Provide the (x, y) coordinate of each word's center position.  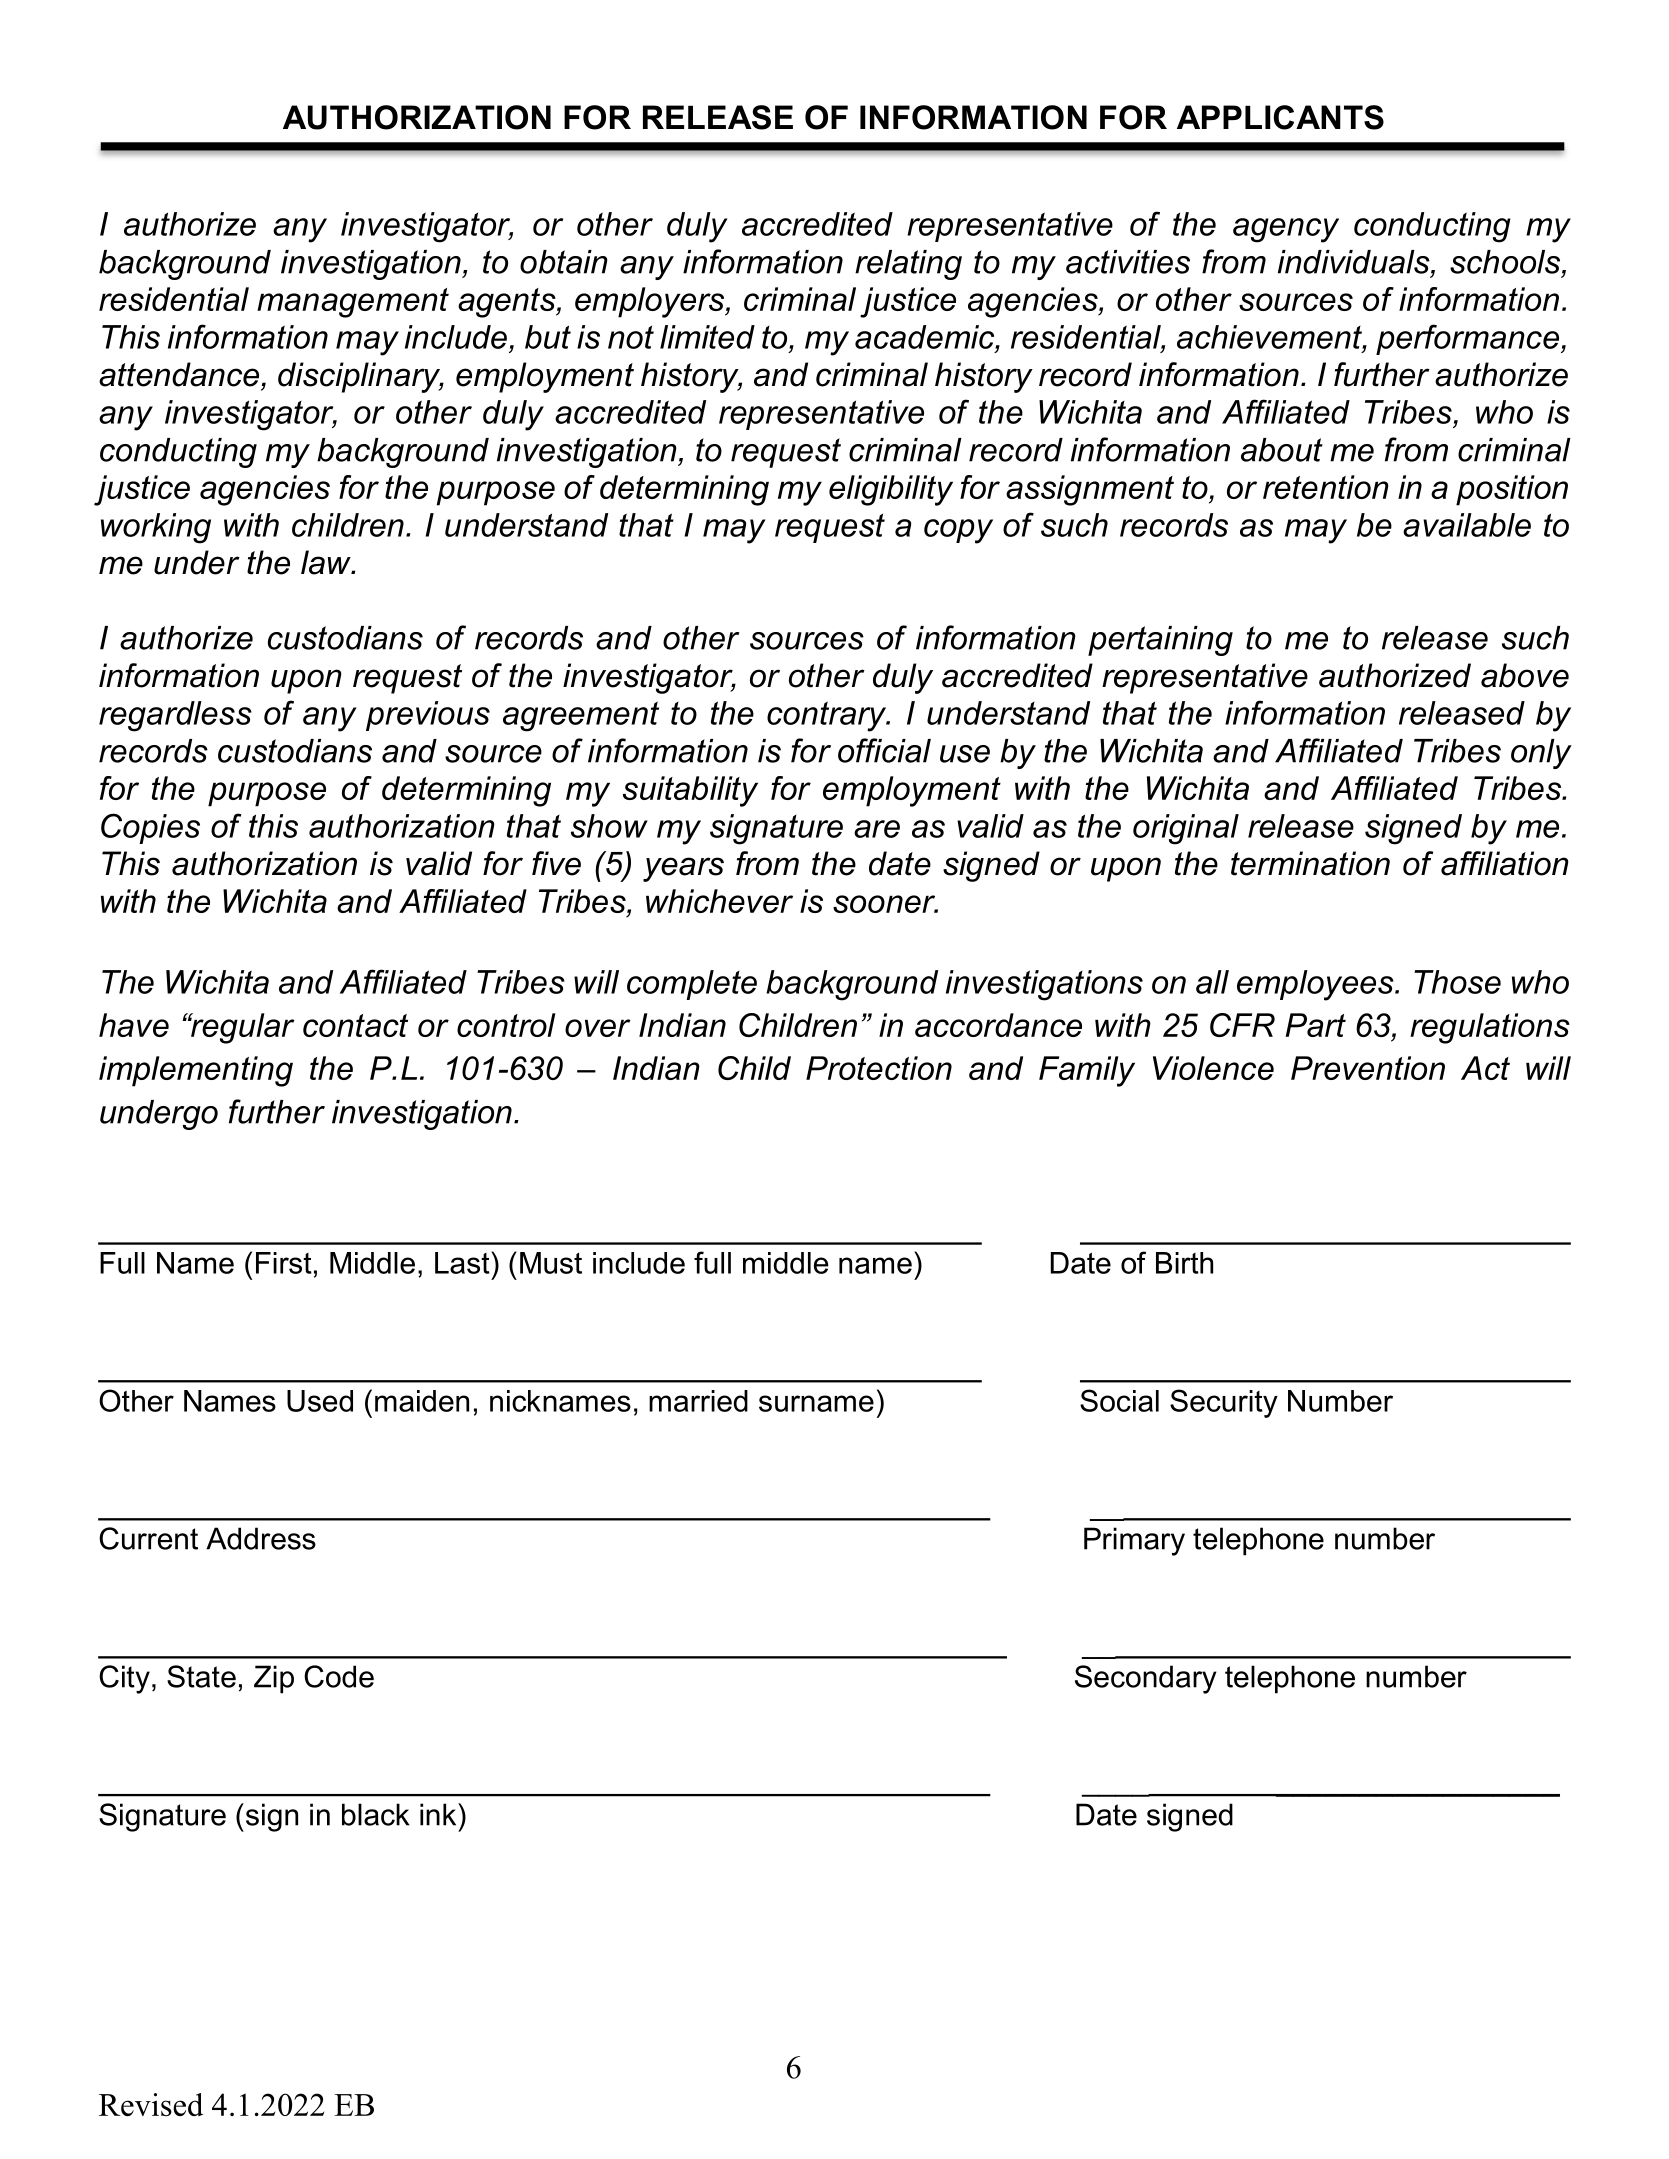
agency (1286, 230)
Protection (879, 1068)
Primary (1134, 1541)
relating (908, 265)
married (698, 1401)
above (1525, 675)
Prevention (1368, 1068)
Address (261, 1538)
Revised (151, 2104)
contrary (828, 716)
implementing (196, 1071)
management (353, 303)
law (327, 562)
